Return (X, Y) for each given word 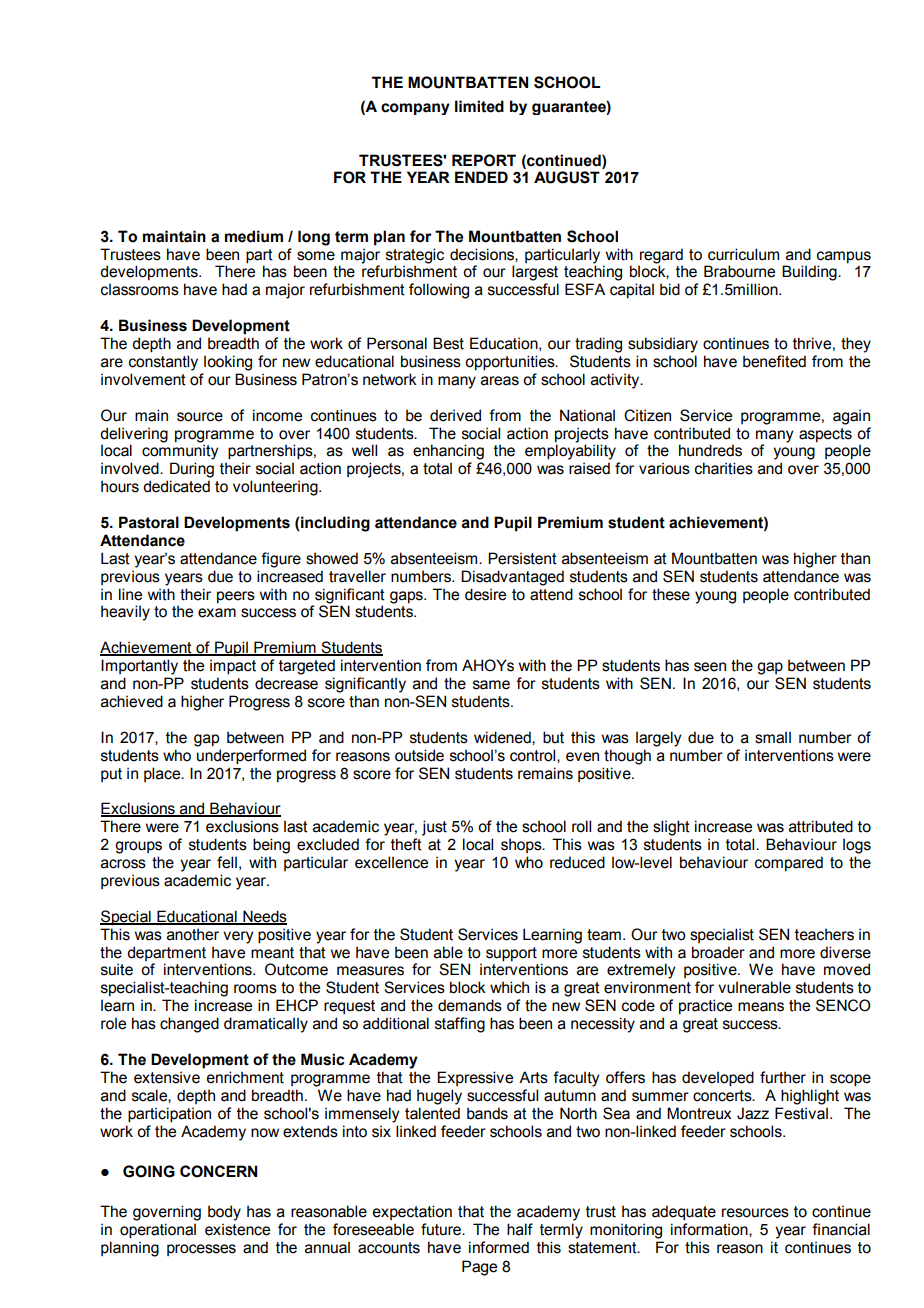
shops (522, 845)
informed (499, 1247)
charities (724, 468)
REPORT (484, 160)
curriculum (743, 254)
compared (789, 863)
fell (227, 862)
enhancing (448, 452)
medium (254, 236)
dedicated (176, 486)
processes (201, 1250)
